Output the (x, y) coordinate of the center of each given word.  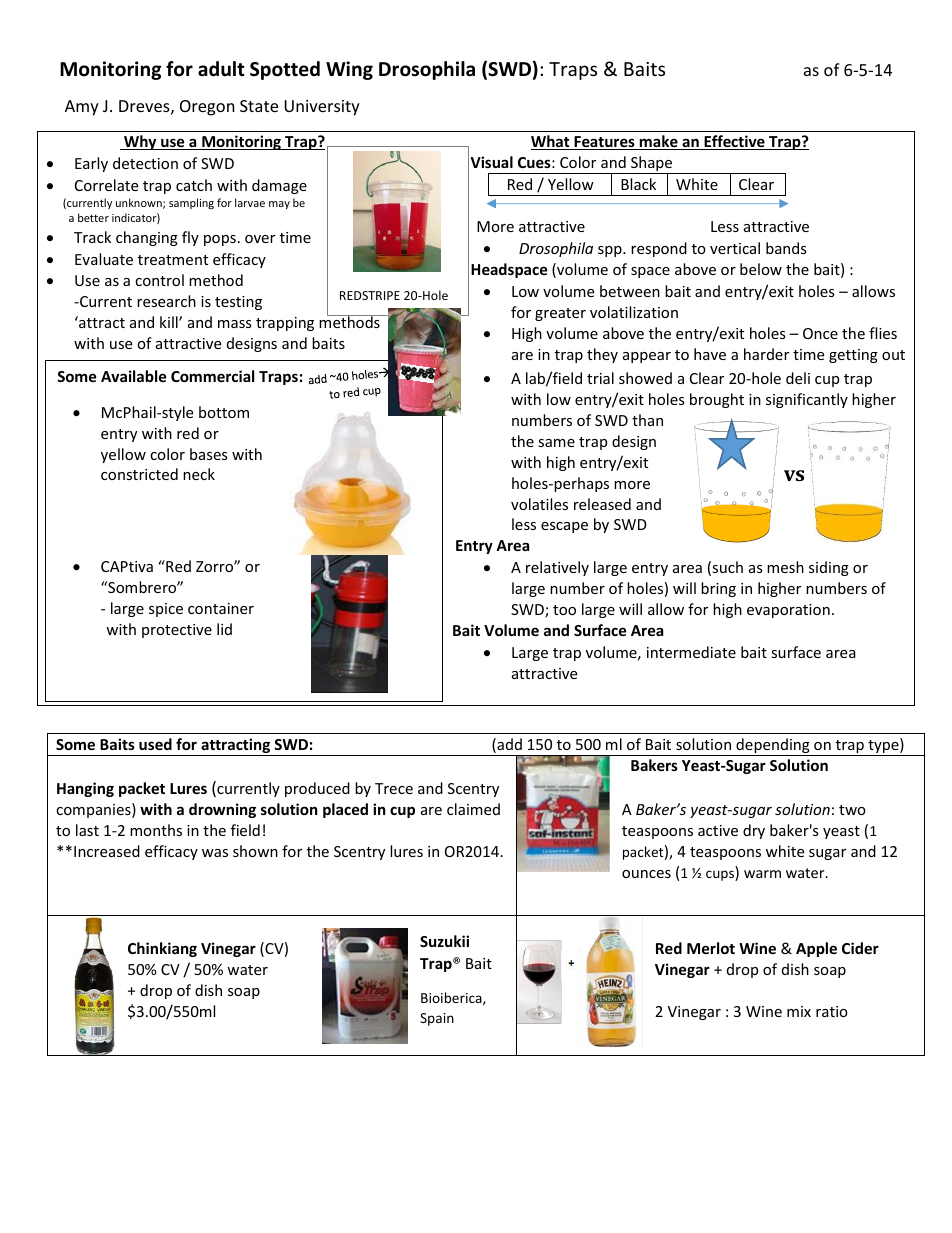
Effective (734, 142)
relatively (557, 568)
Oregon (207, 108)
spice (166, 610)
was (215, 853)
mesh (785, 567)
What (551, 142)
